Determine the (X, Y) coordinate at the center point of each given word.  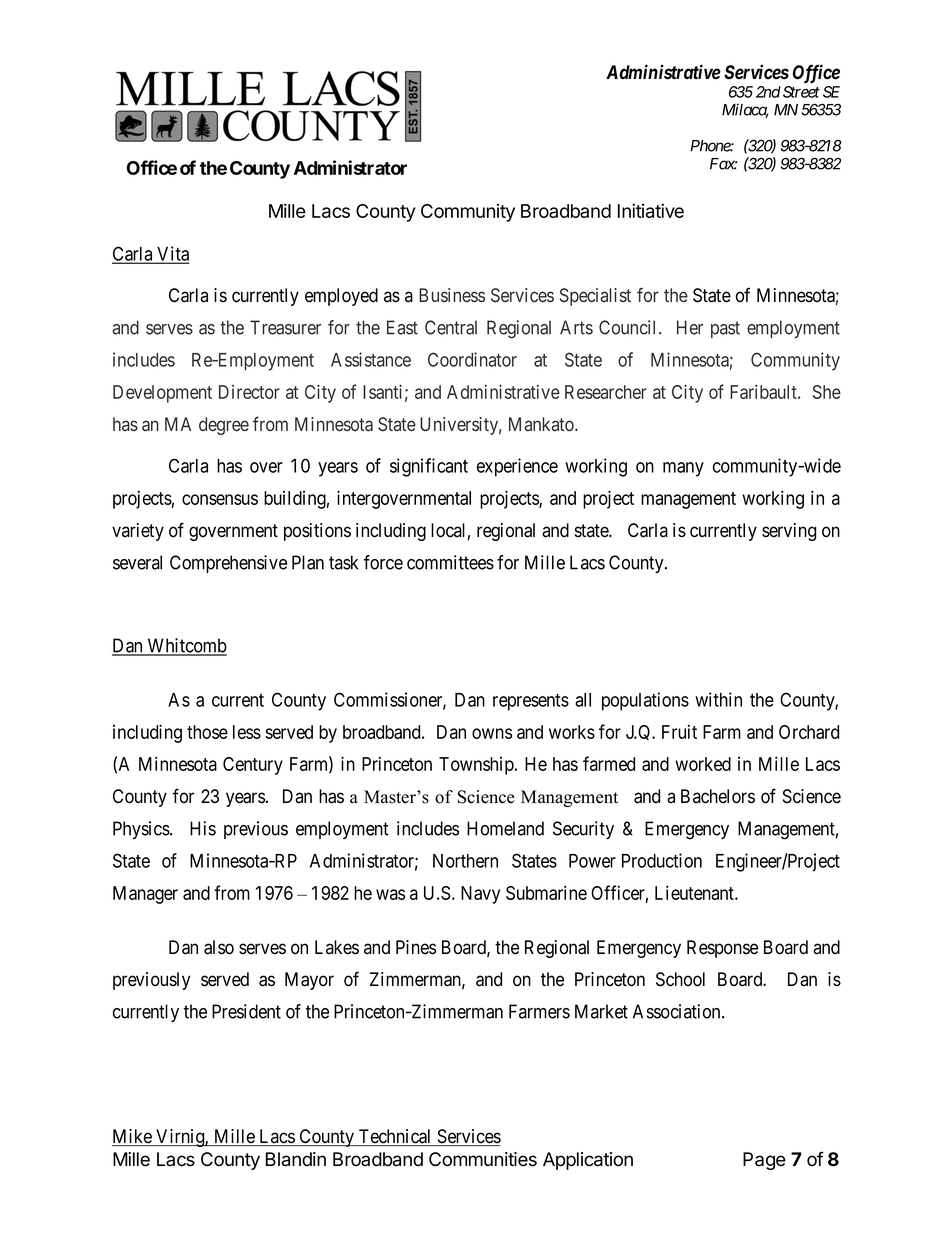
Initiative (651, 210)
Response (722, 949)
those (207, 732)
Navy (480, 895)
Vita (172, 254)
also (219, 947)
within (718, 699)
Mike (133, 1137)
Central (451, 327)
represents (531, 702)
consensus (220, 499)
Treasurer (285, 327)
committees (450, 562)
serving (789, 532)
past (725, 329)
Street (801, 92)
